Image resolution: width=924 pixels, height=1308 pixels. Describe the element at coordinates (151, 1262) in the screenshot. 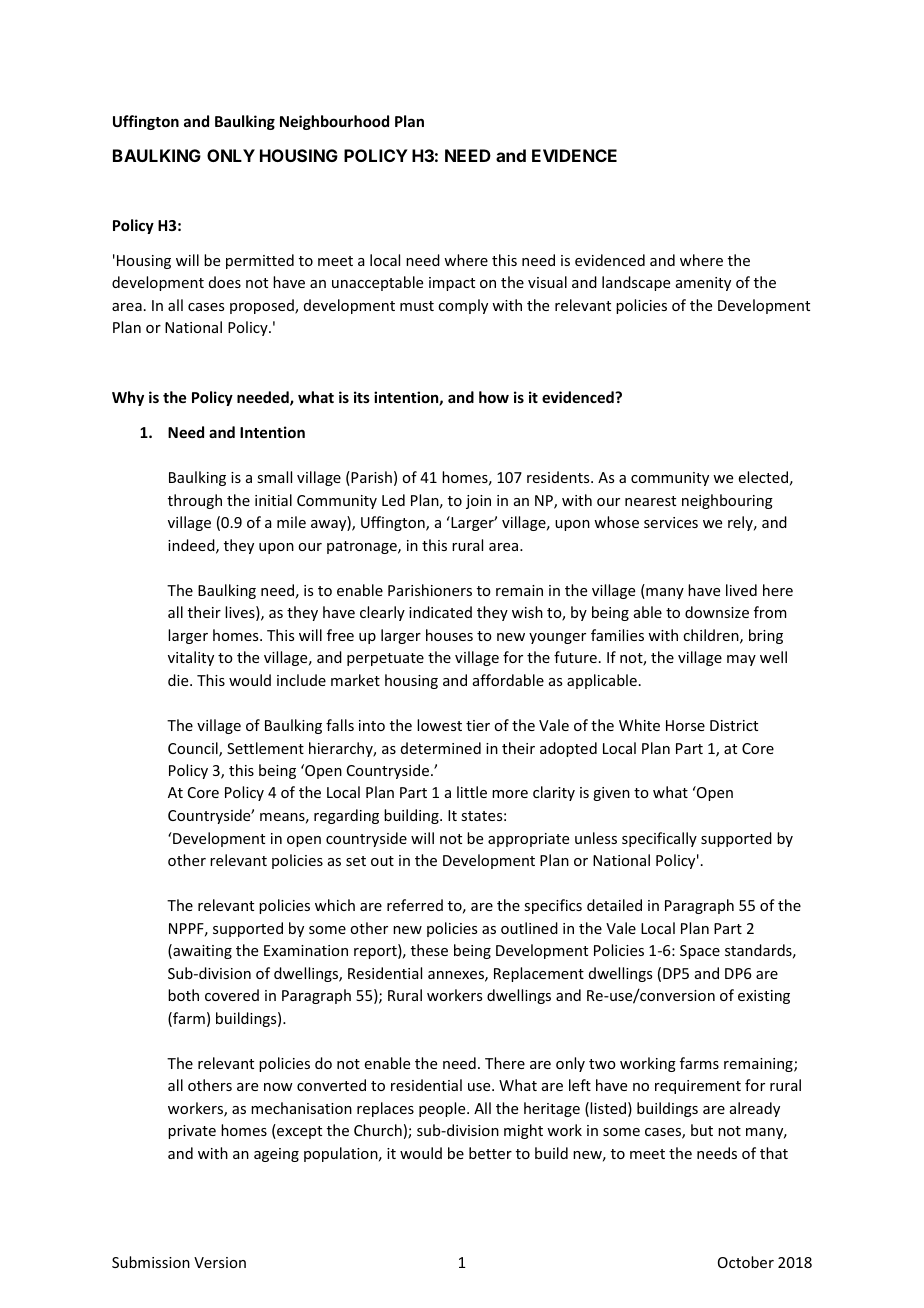

I see `Submission` at that location.
